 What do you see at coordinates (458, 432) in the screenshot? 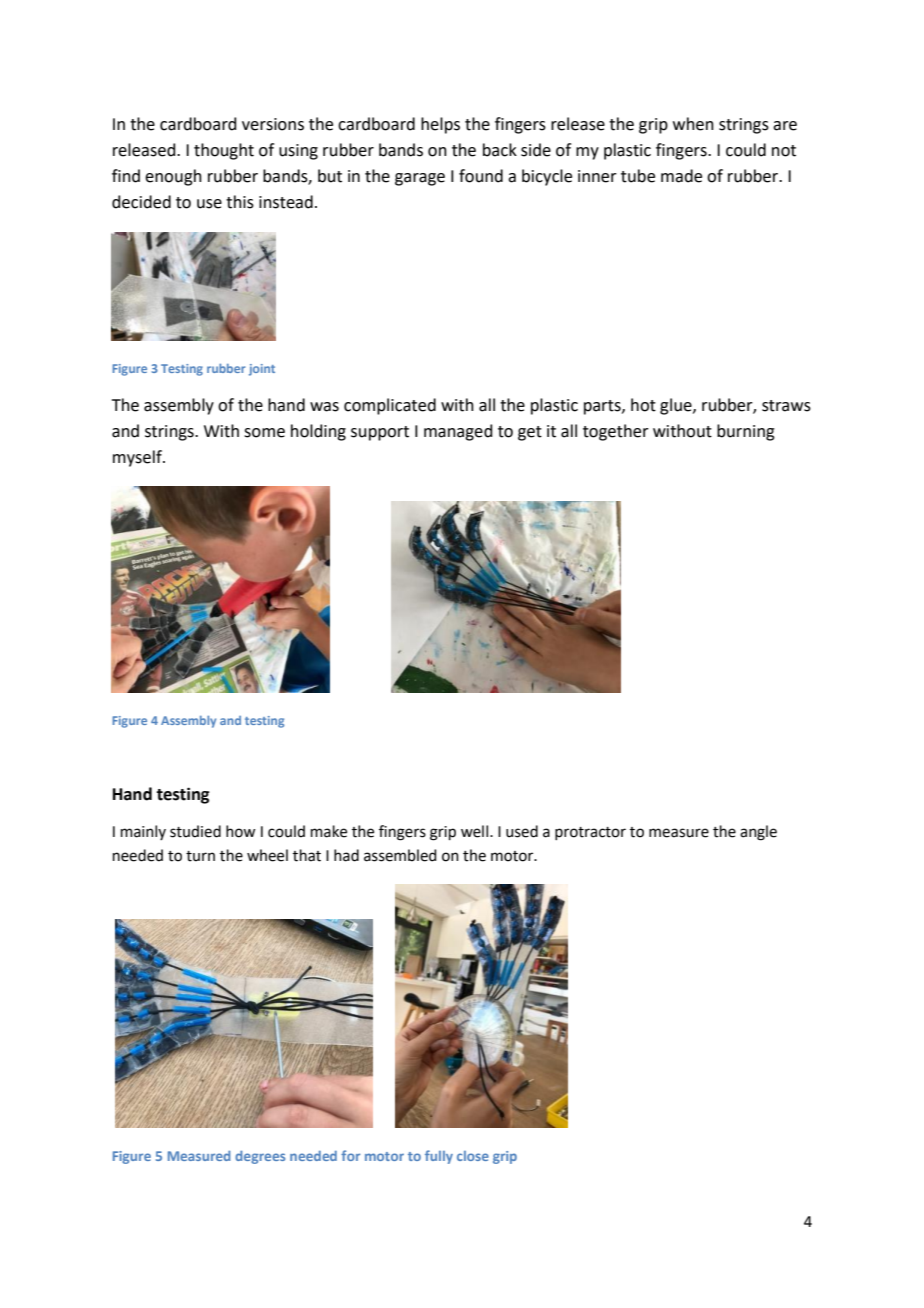
I see `managed` at bounding box center [458, 432].
